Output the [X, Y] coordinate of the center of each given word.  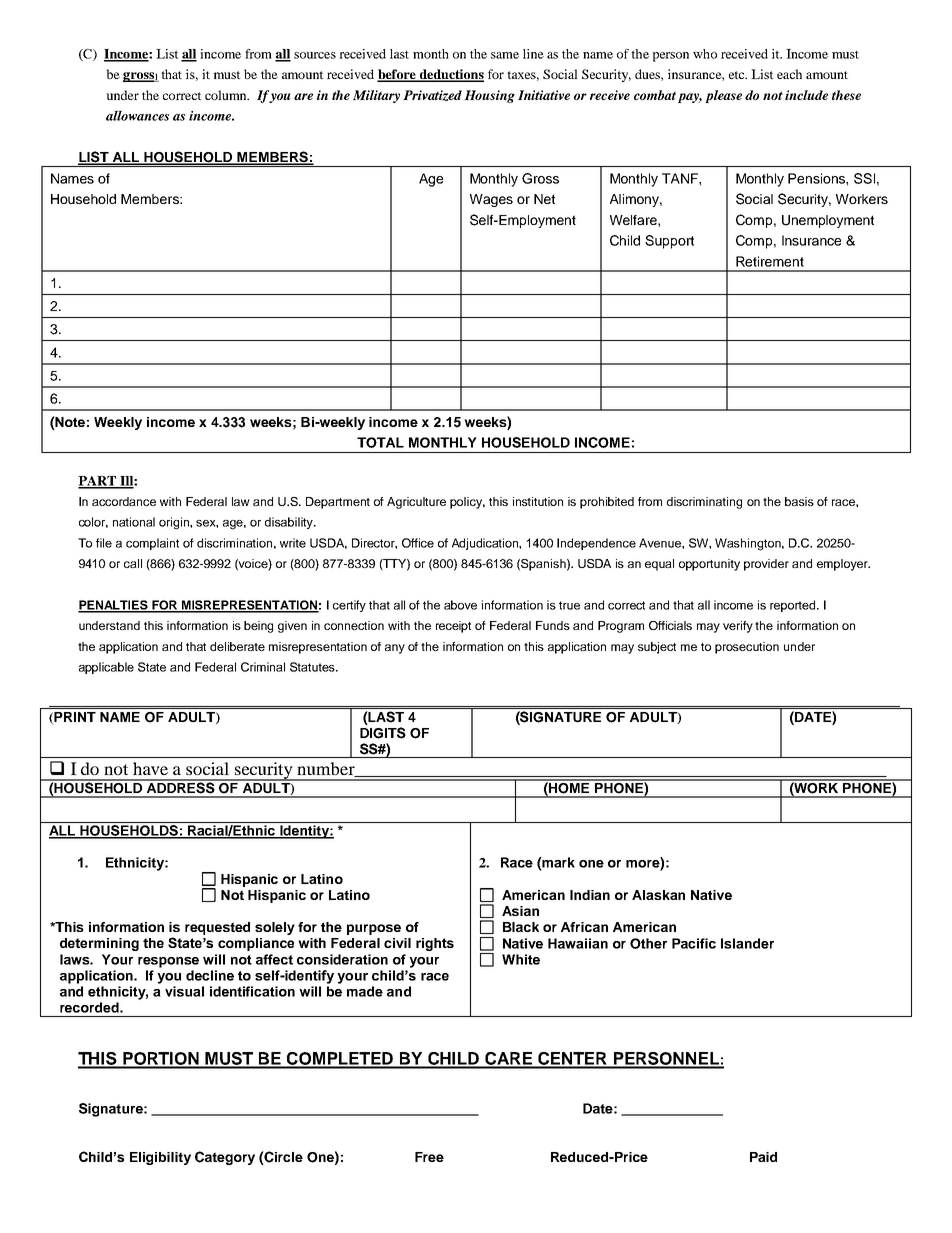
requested [217, 928]
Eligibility [160, 1158]
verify [738, 627]
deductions [450, 75]
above [460, 605]
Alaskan [658, 895]
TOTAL [380, 442]
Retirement [770, 261]
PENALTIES [114, 606]
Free [429, 1157]
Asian [520, 911]
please [723, 96]
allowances [137, 115]
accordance [124, 501]
